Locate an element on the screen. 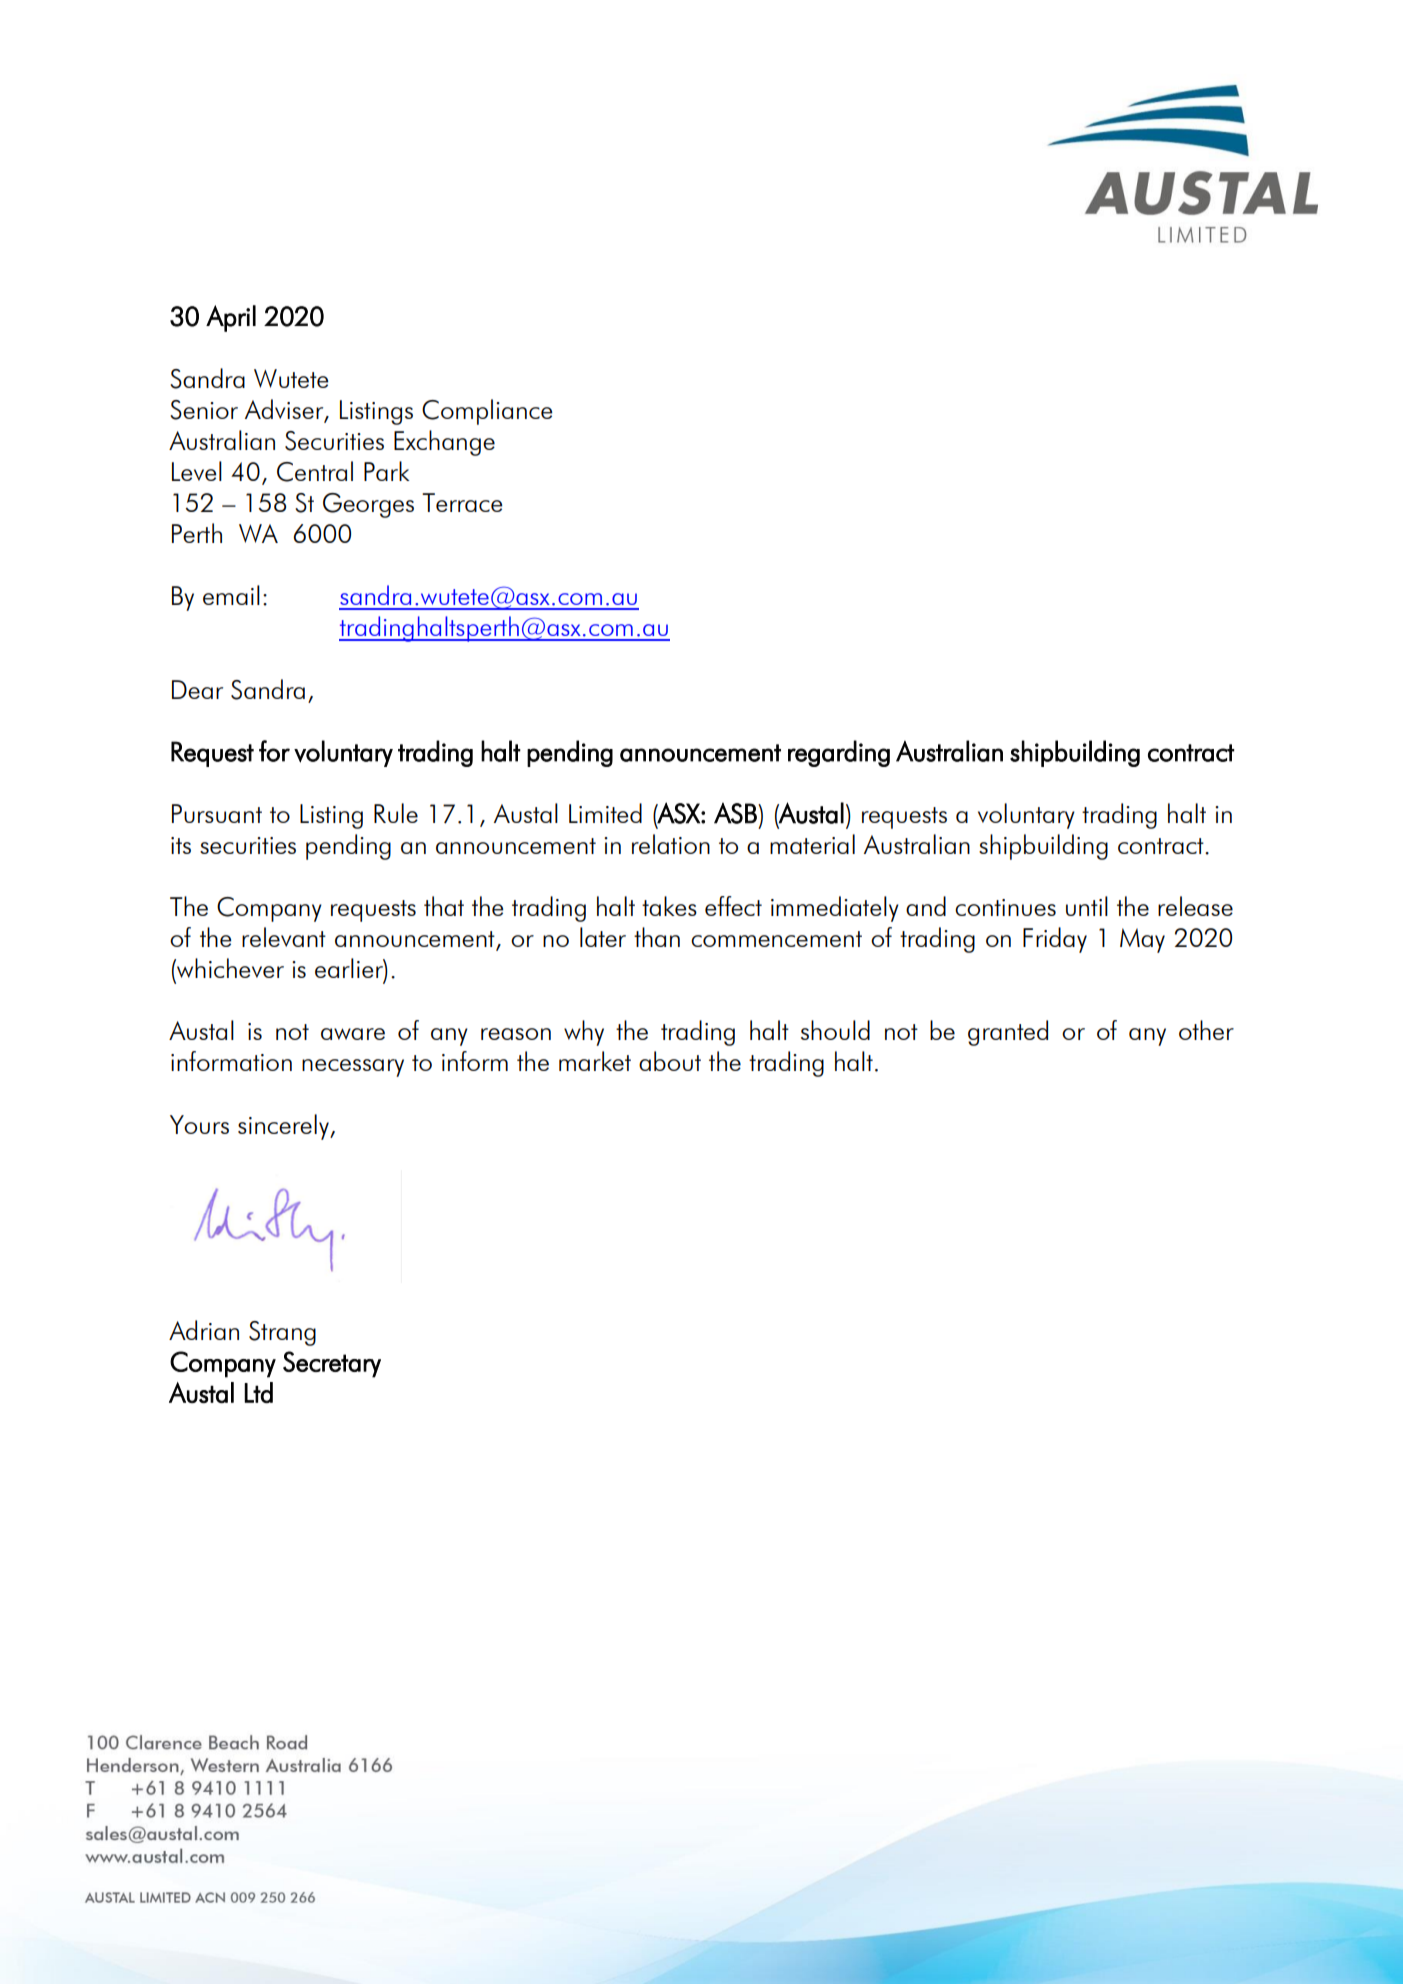  Secretary is located at coordinates (332, 1364).
